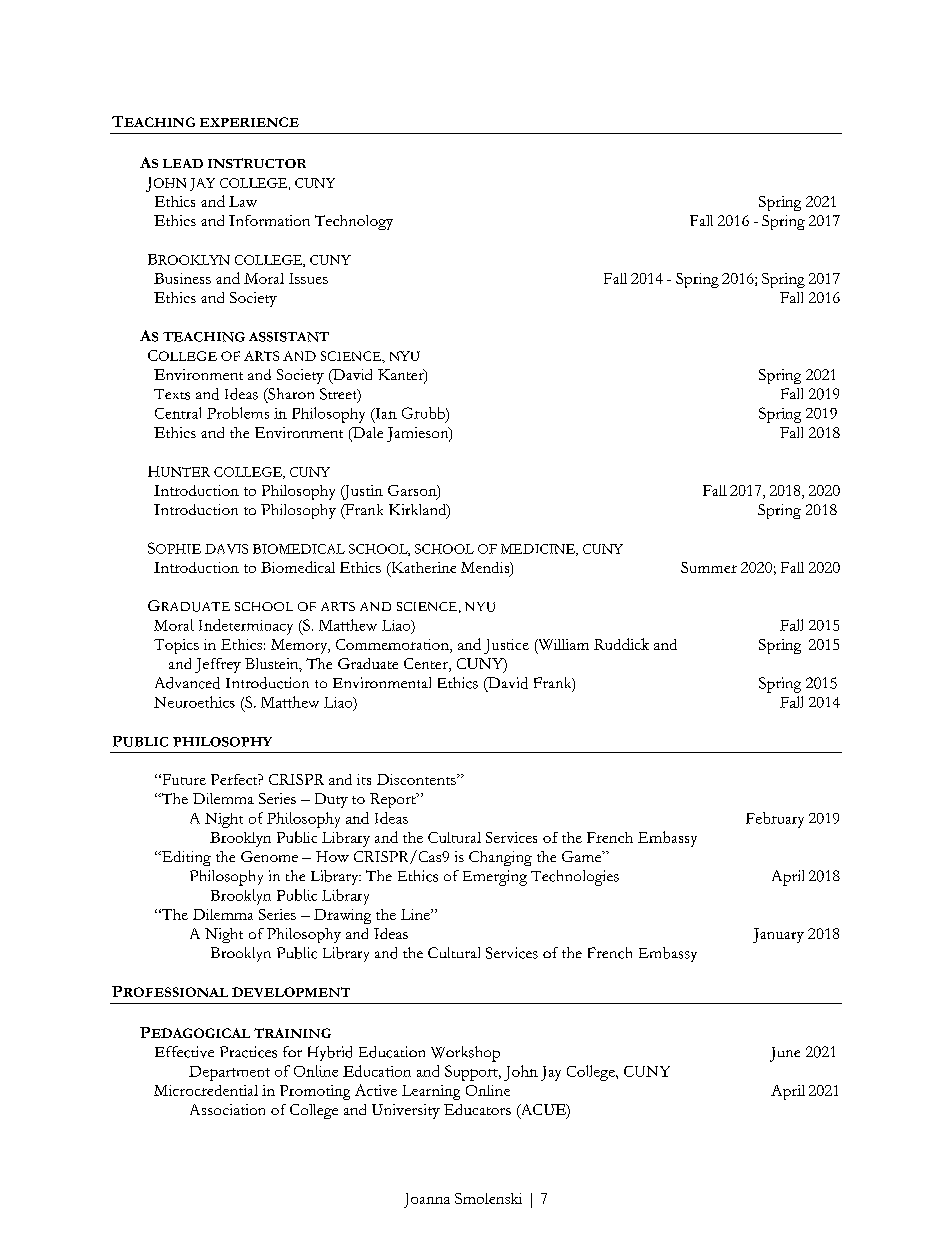 Image resolution: width=952 pixels, height=1233 pixels. What do you see at coordinates (500, 858) in the page?
I see `Changing` at bounding box center [500, 858].
